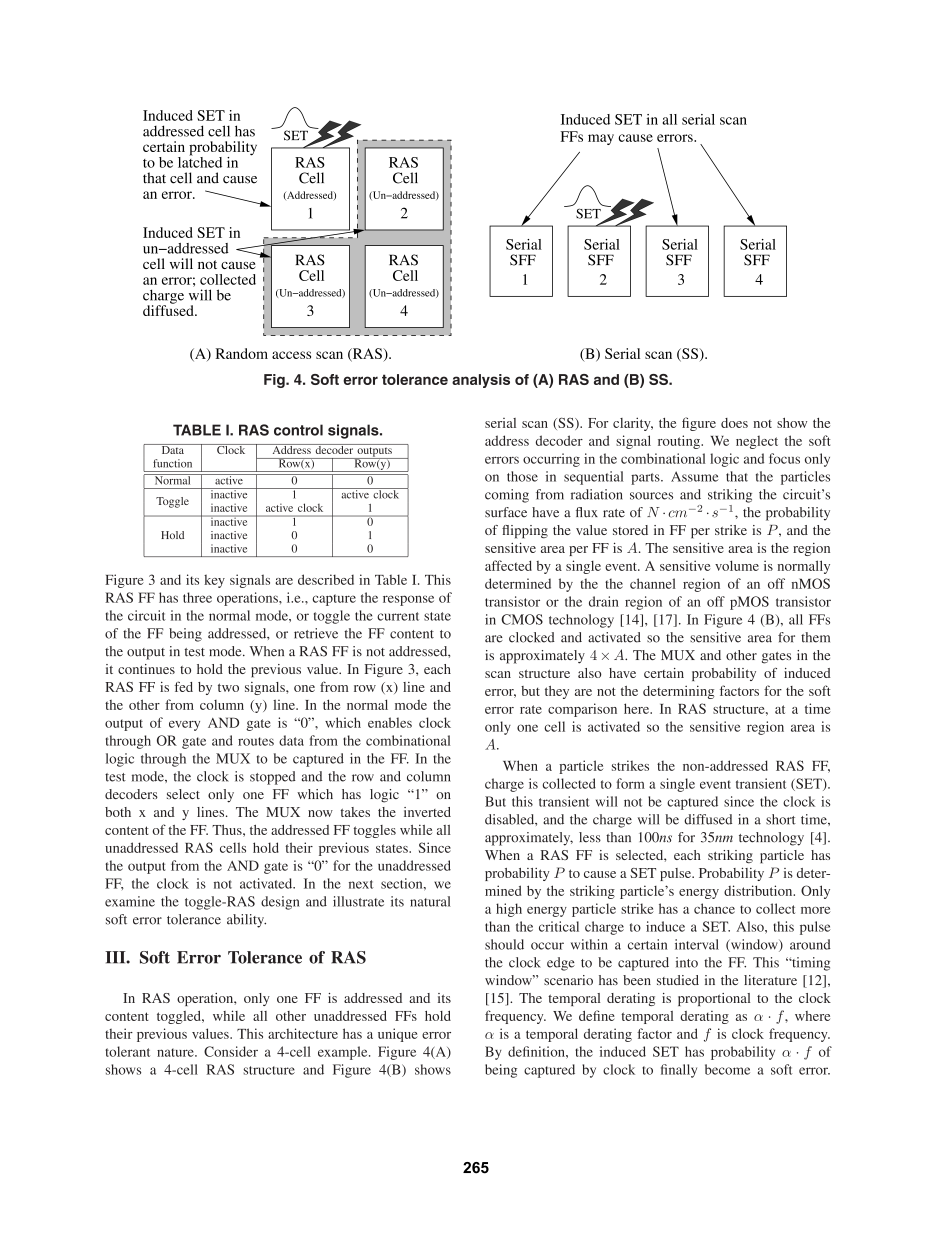 Image resolution: width=952 pixels, height=1233 pixels. I want to click on unique, so click(398, 1035).
